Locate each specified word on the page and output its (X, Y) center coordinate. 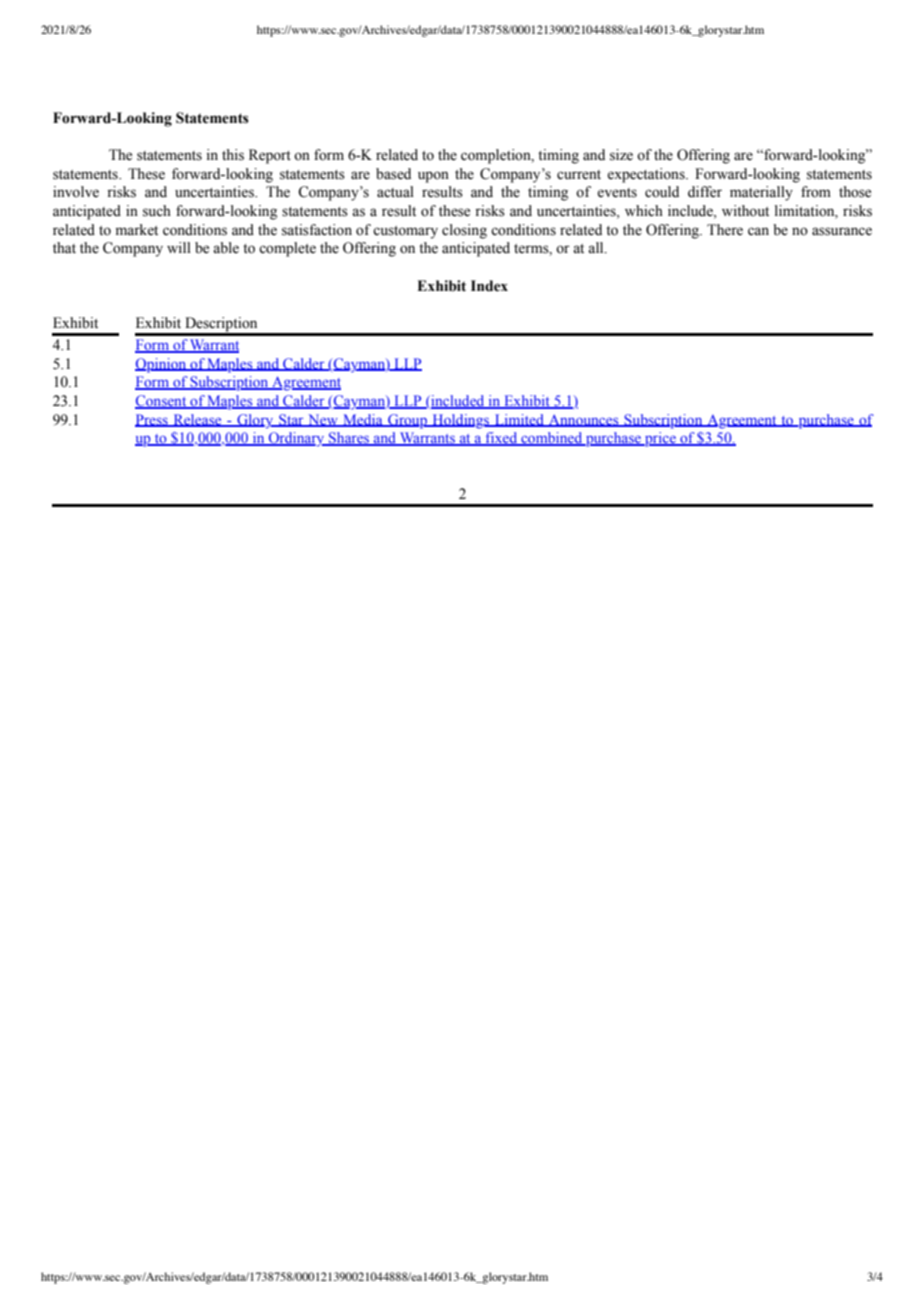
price (660, 439)
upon (433, 177)
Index (489, 286)
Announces (584, 420)
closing (464, 231)
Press (152, 420)
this (233, 155)
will (179, 247)
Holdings (460, 421)
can (758, 231)
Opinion (162, 365)
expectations (647, 175)
